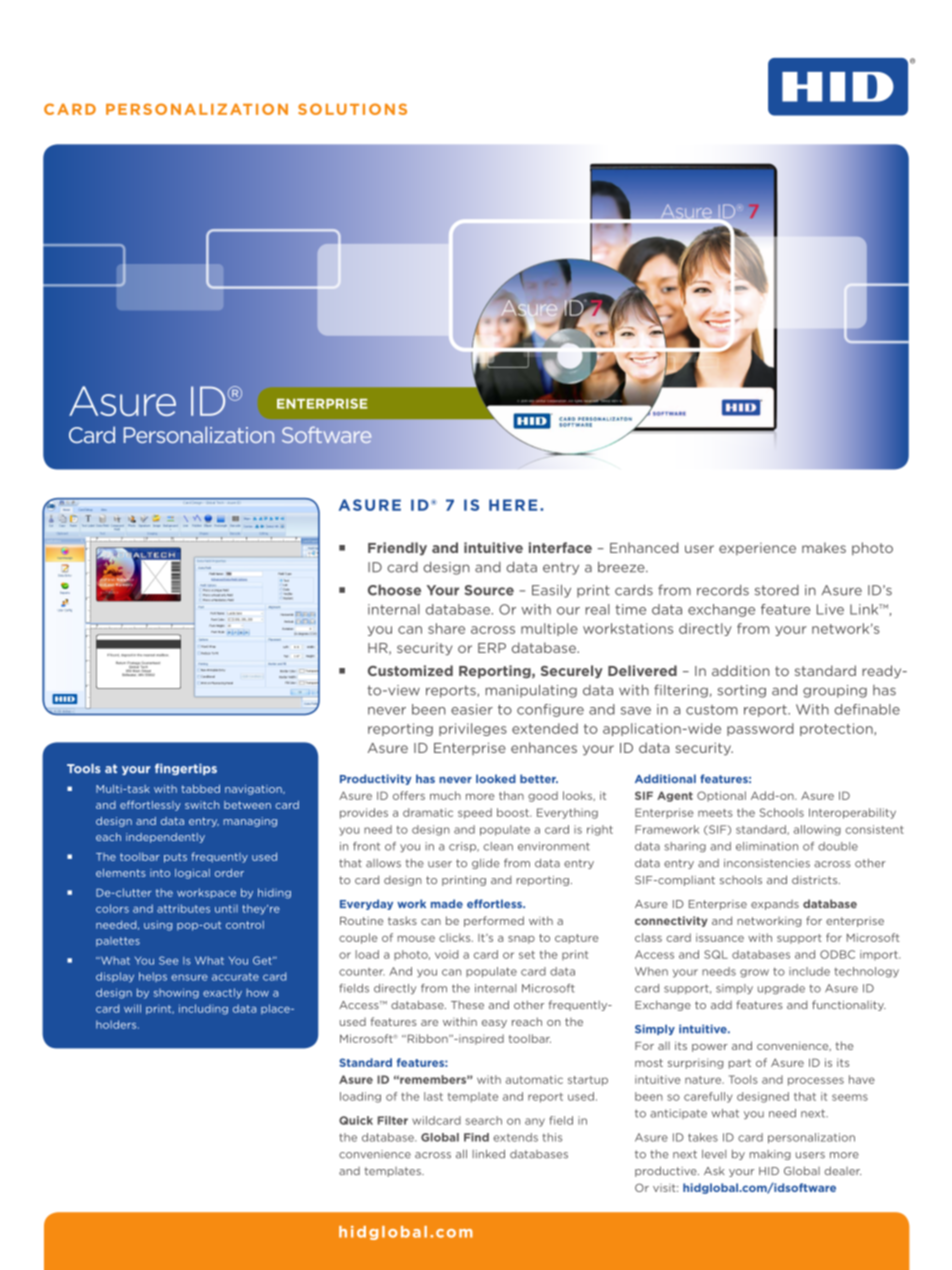 The width and height of the screenshot is (952, 1270). I want to click on share, so click(446, 628).
